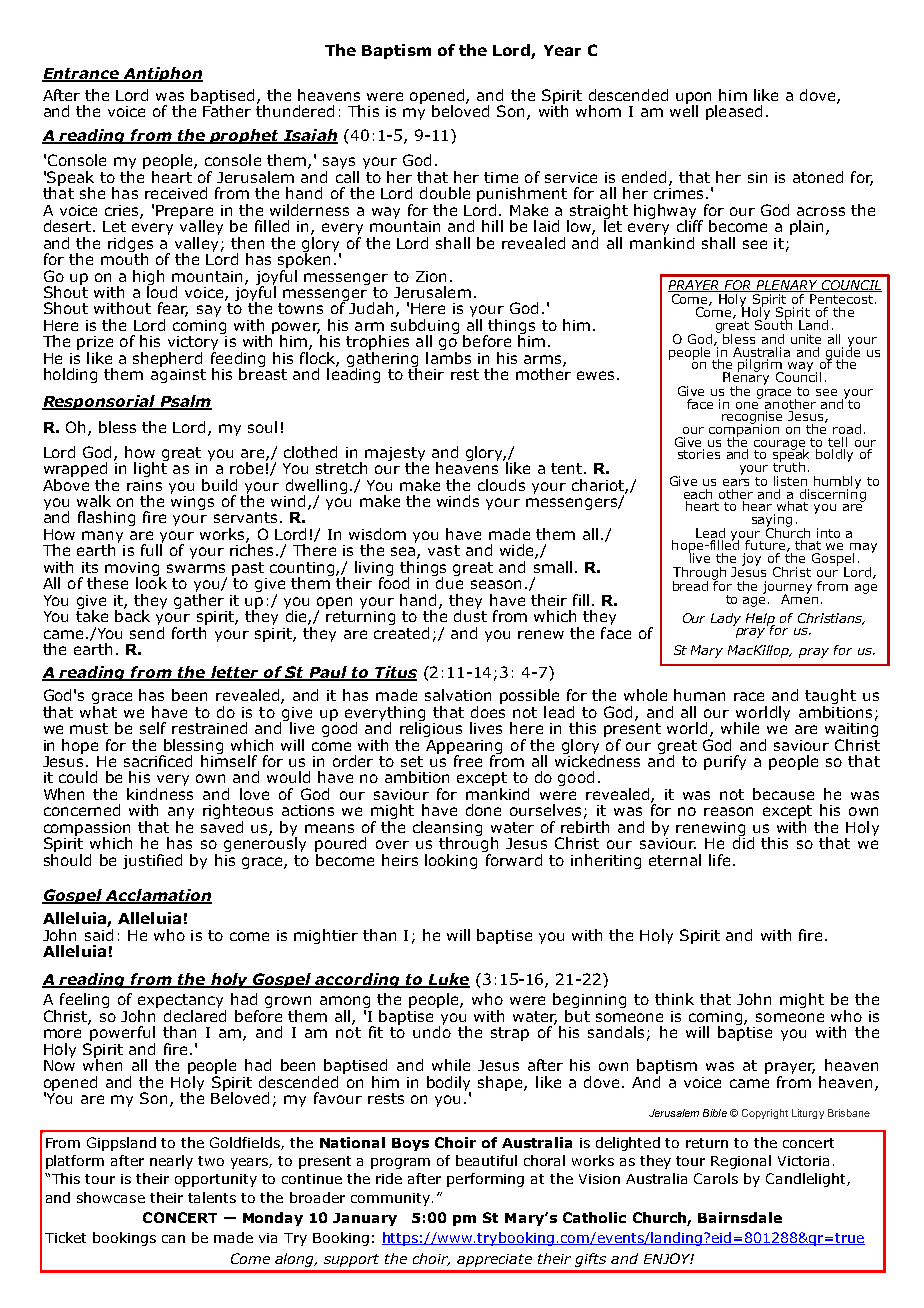 The width and height of the image is (924, 1308). What do you see at coordinates (760, 620) in the image?
I see `Help` at bounding box center [760, 620].
